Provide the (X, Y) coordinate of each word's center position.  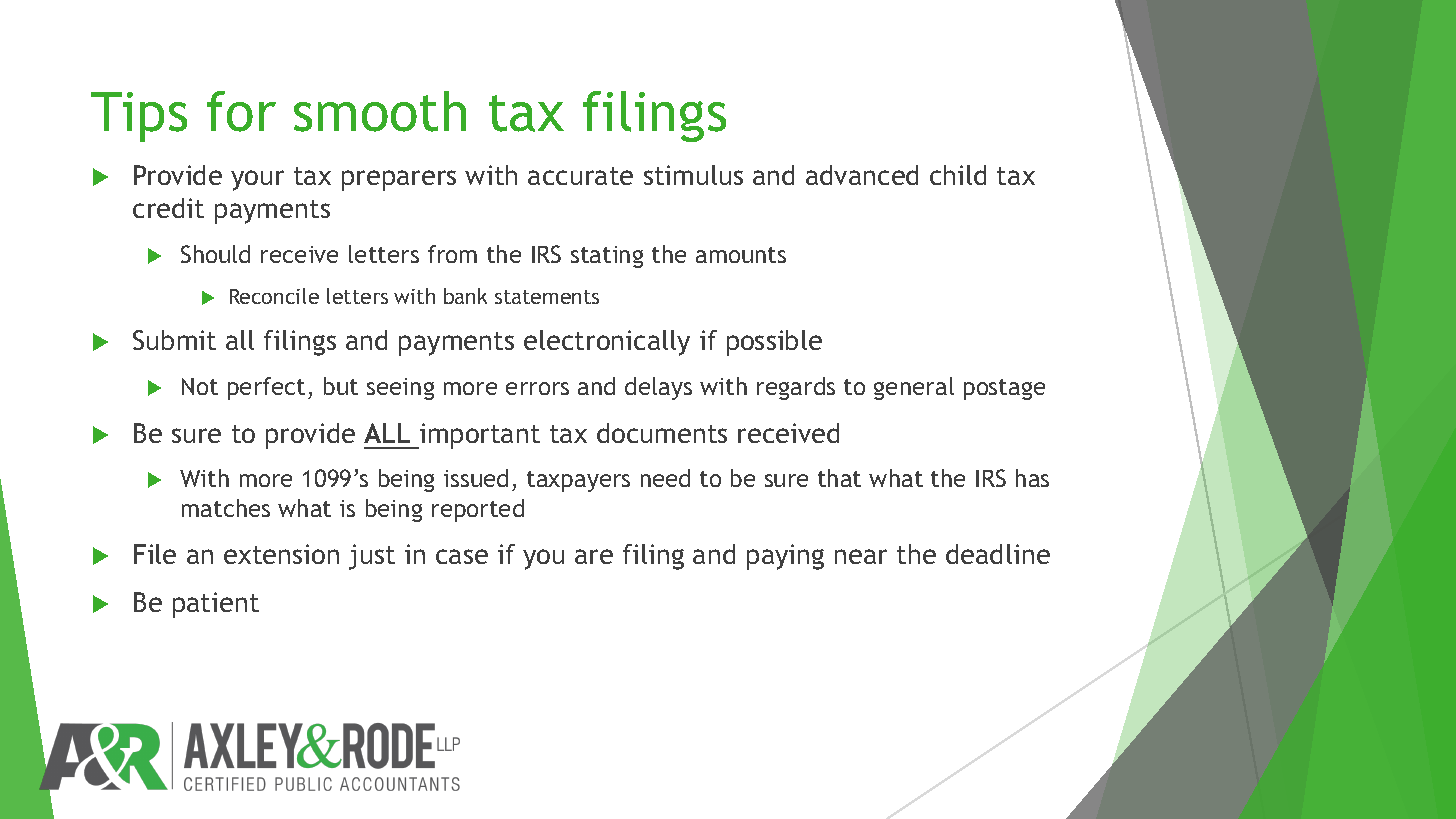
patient (216, 605)
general (914, 388)
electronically (607, 343)
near (861, 556)
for (241, 111)
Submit (174, 340)
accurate (580, 176)
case (462, 556)
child (958, 175)
